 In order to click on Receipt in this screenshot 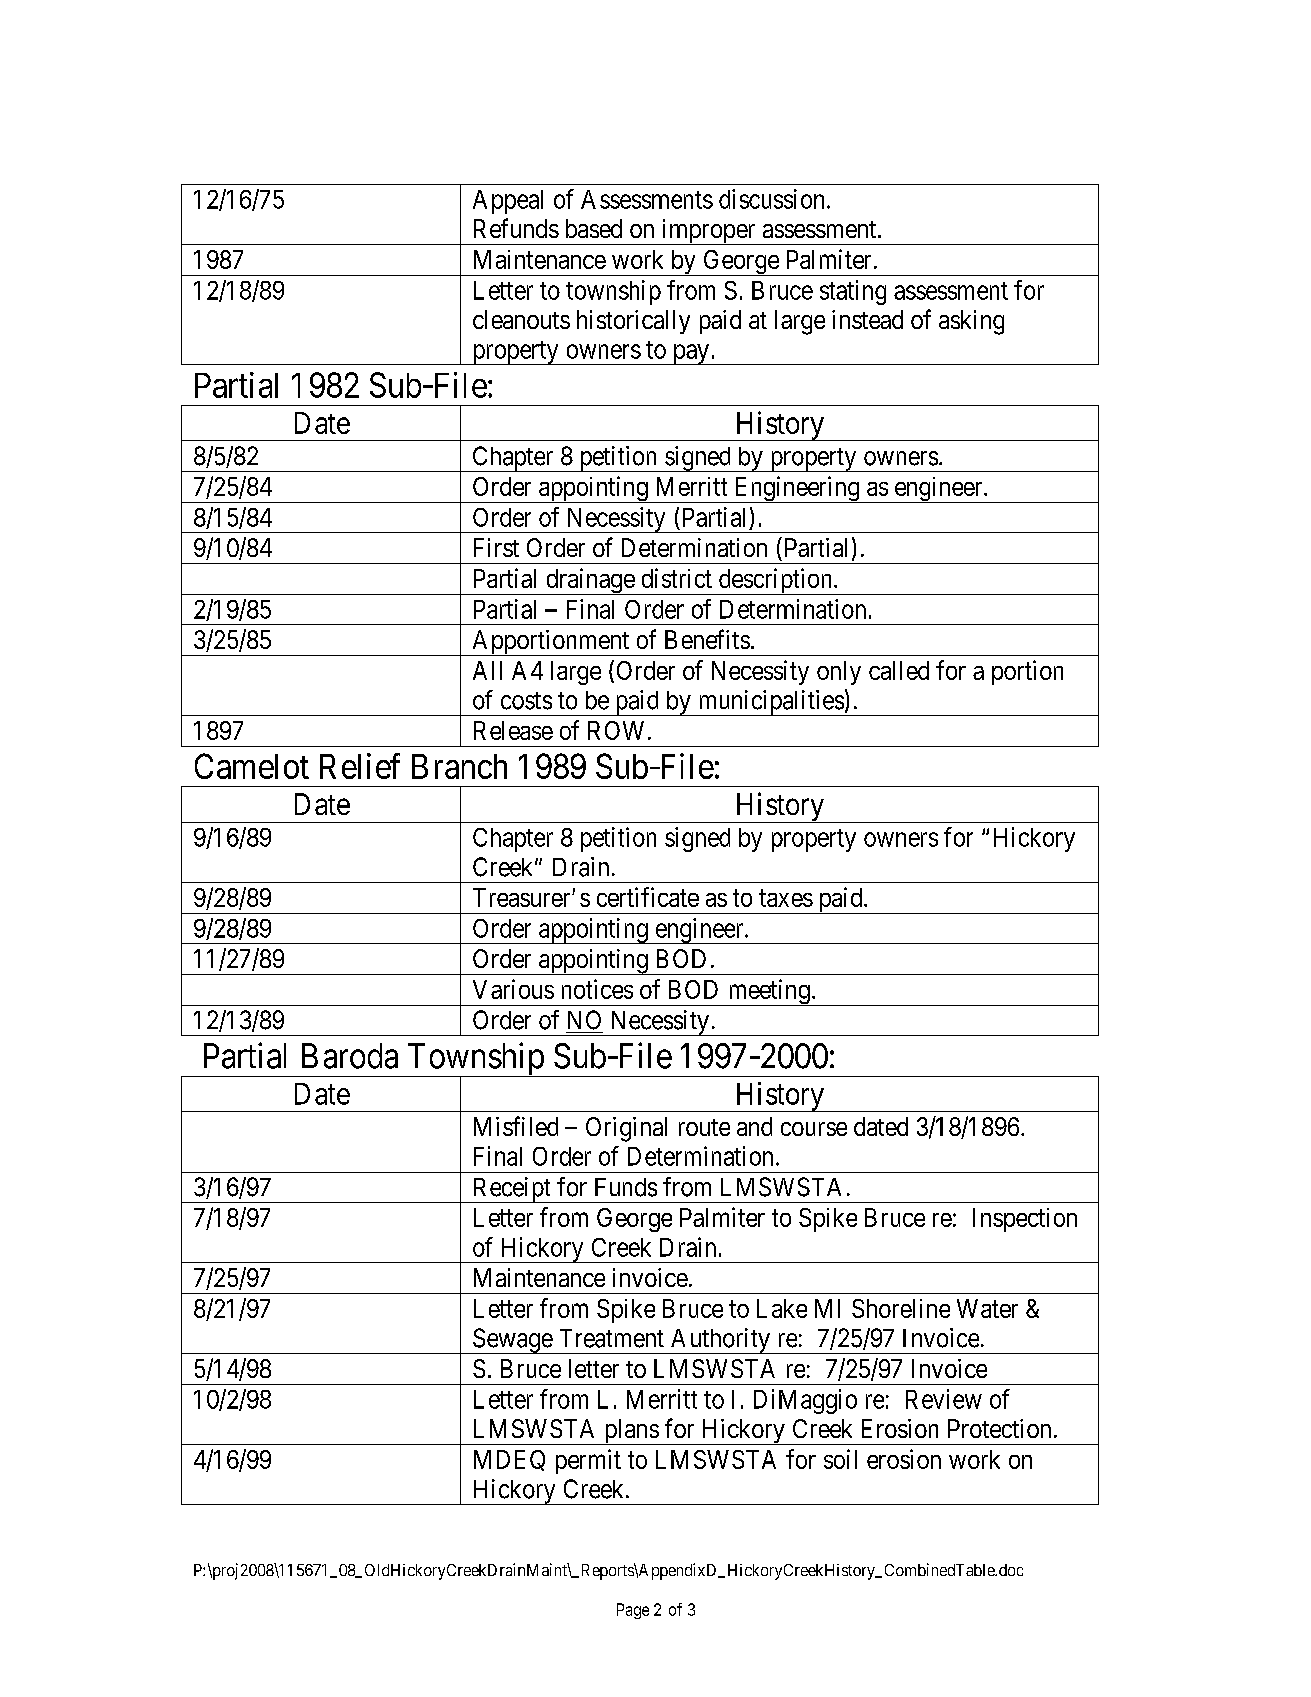, I will do `click(511, 1190)`.
